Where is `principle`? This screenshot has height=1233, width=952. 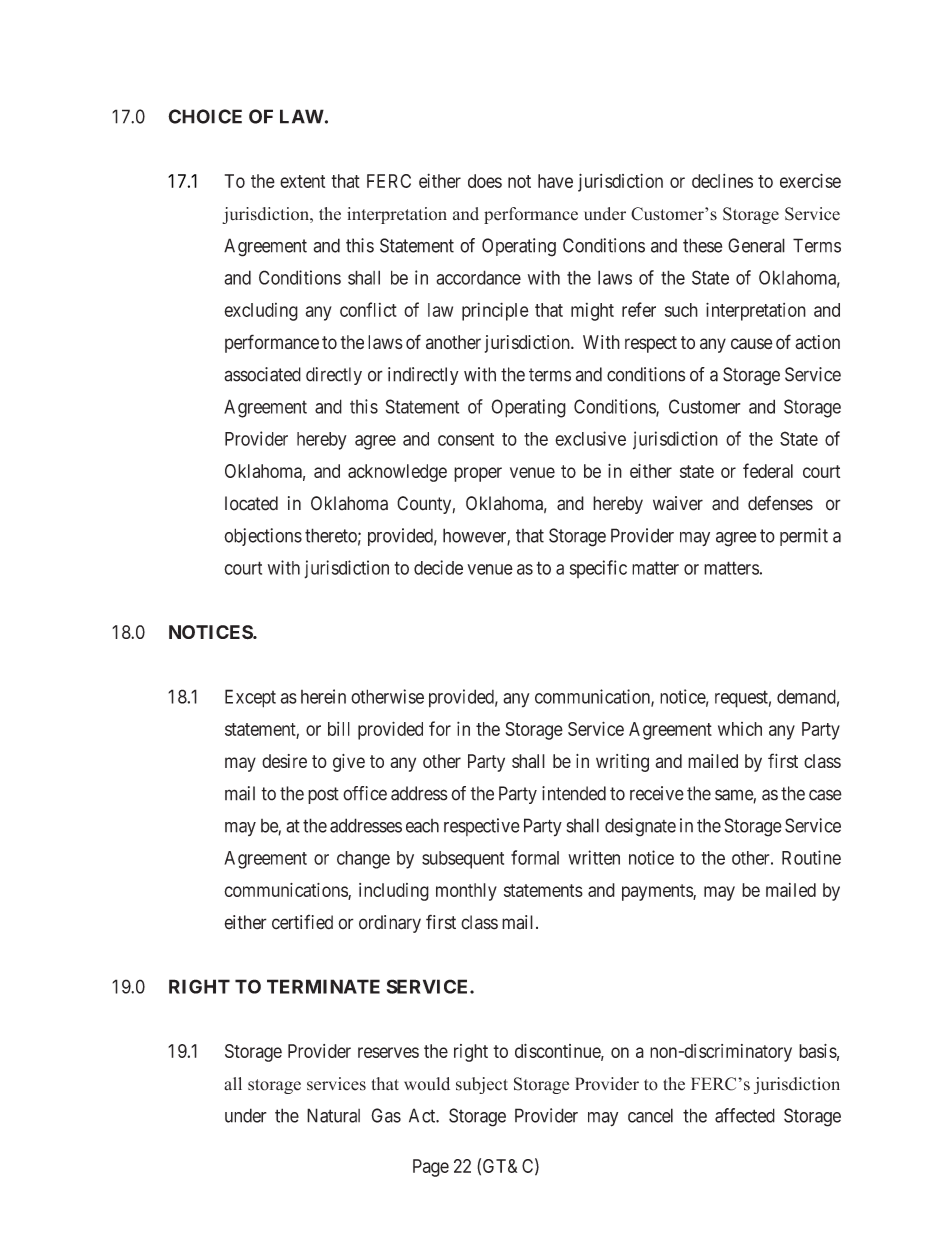
principle is located at coordinates (495, 311).
